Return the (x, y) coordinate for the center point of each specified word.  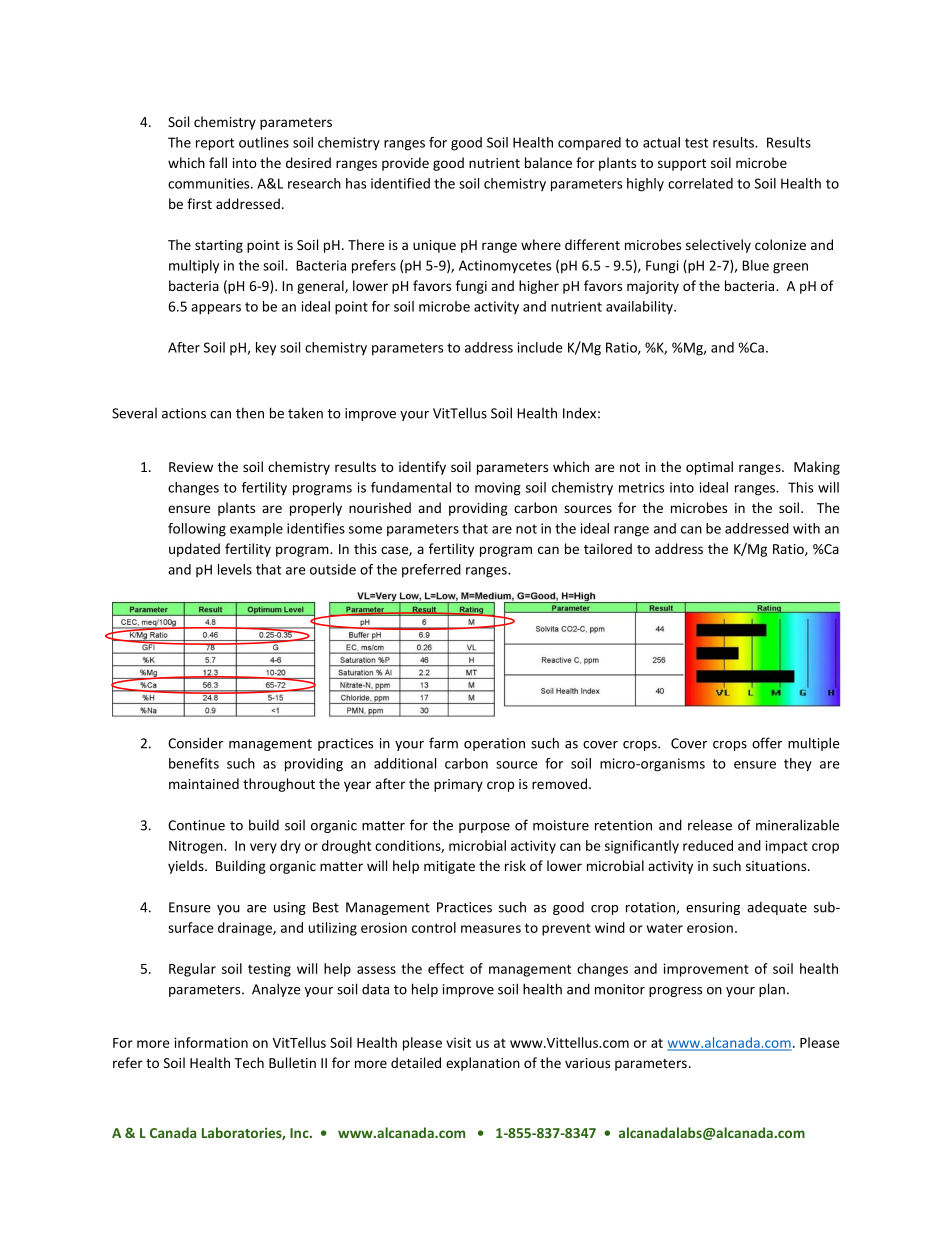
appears (216, 309)
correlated (700, 183)
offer (767, 743)
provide (405, 164)
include (540, 347)
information (211, 1042)
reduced (708, 845)
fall (218, 162)
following (197, 530)
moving (498, 489)
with (806, 528)
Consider (195, 743)
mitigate (449, 867)
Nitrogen (197, 847)
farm (443, 743)
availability (640, 308)
